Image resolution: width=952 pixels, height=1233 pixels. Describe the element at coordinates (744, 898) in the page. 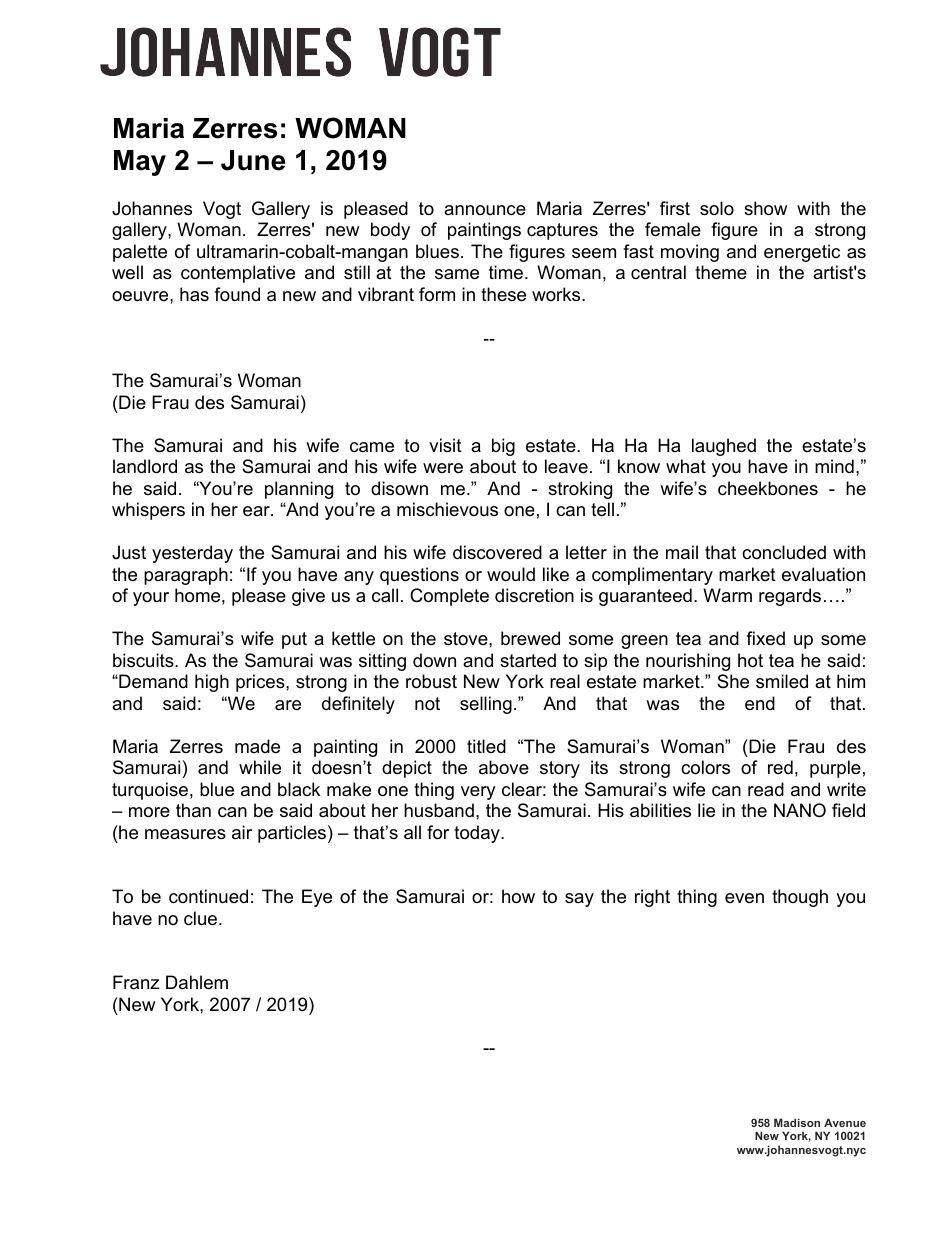

I see `even` at that location.
